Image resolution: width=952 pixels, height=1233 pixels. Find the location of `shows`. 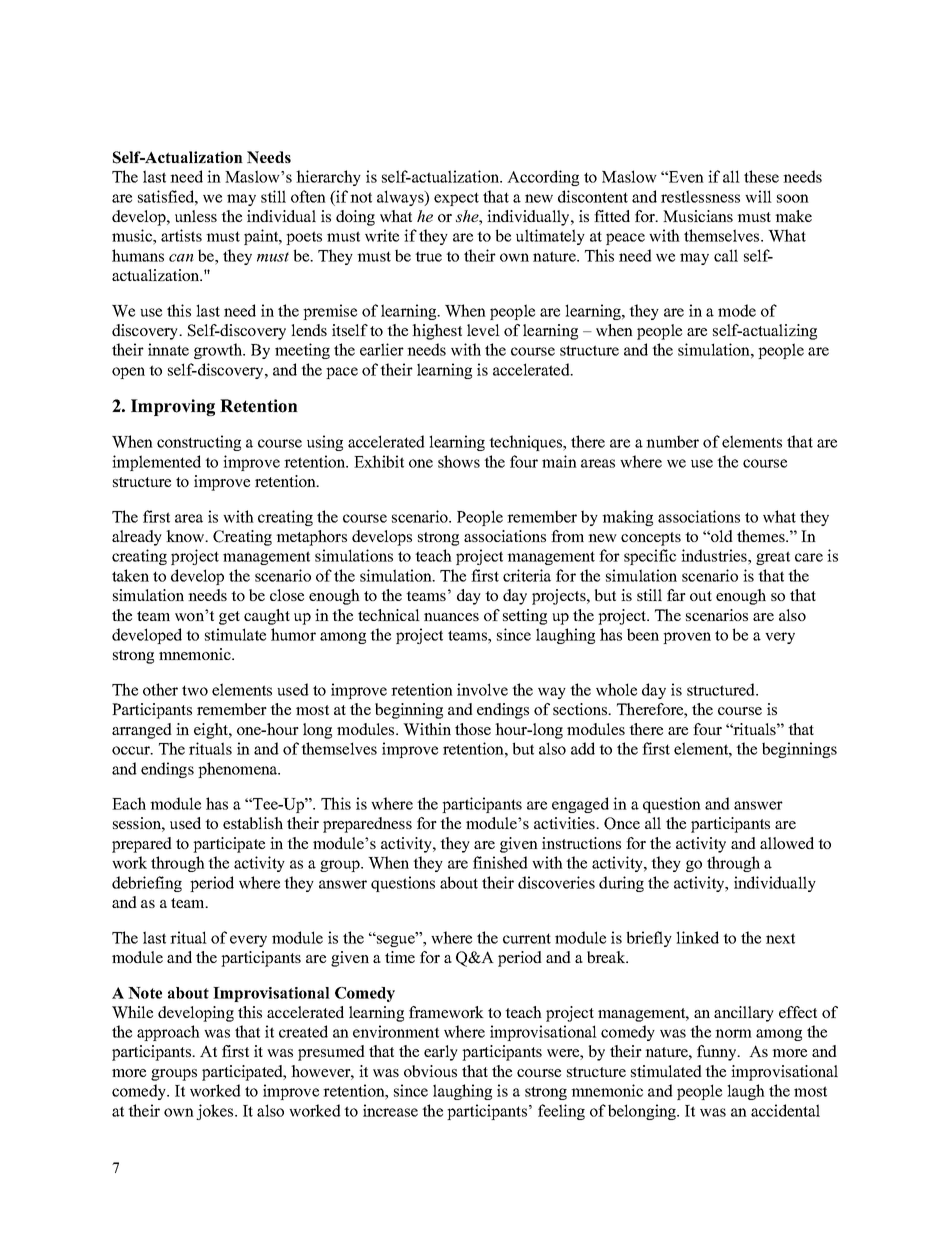

shows is located at coordinates (459, 461).
